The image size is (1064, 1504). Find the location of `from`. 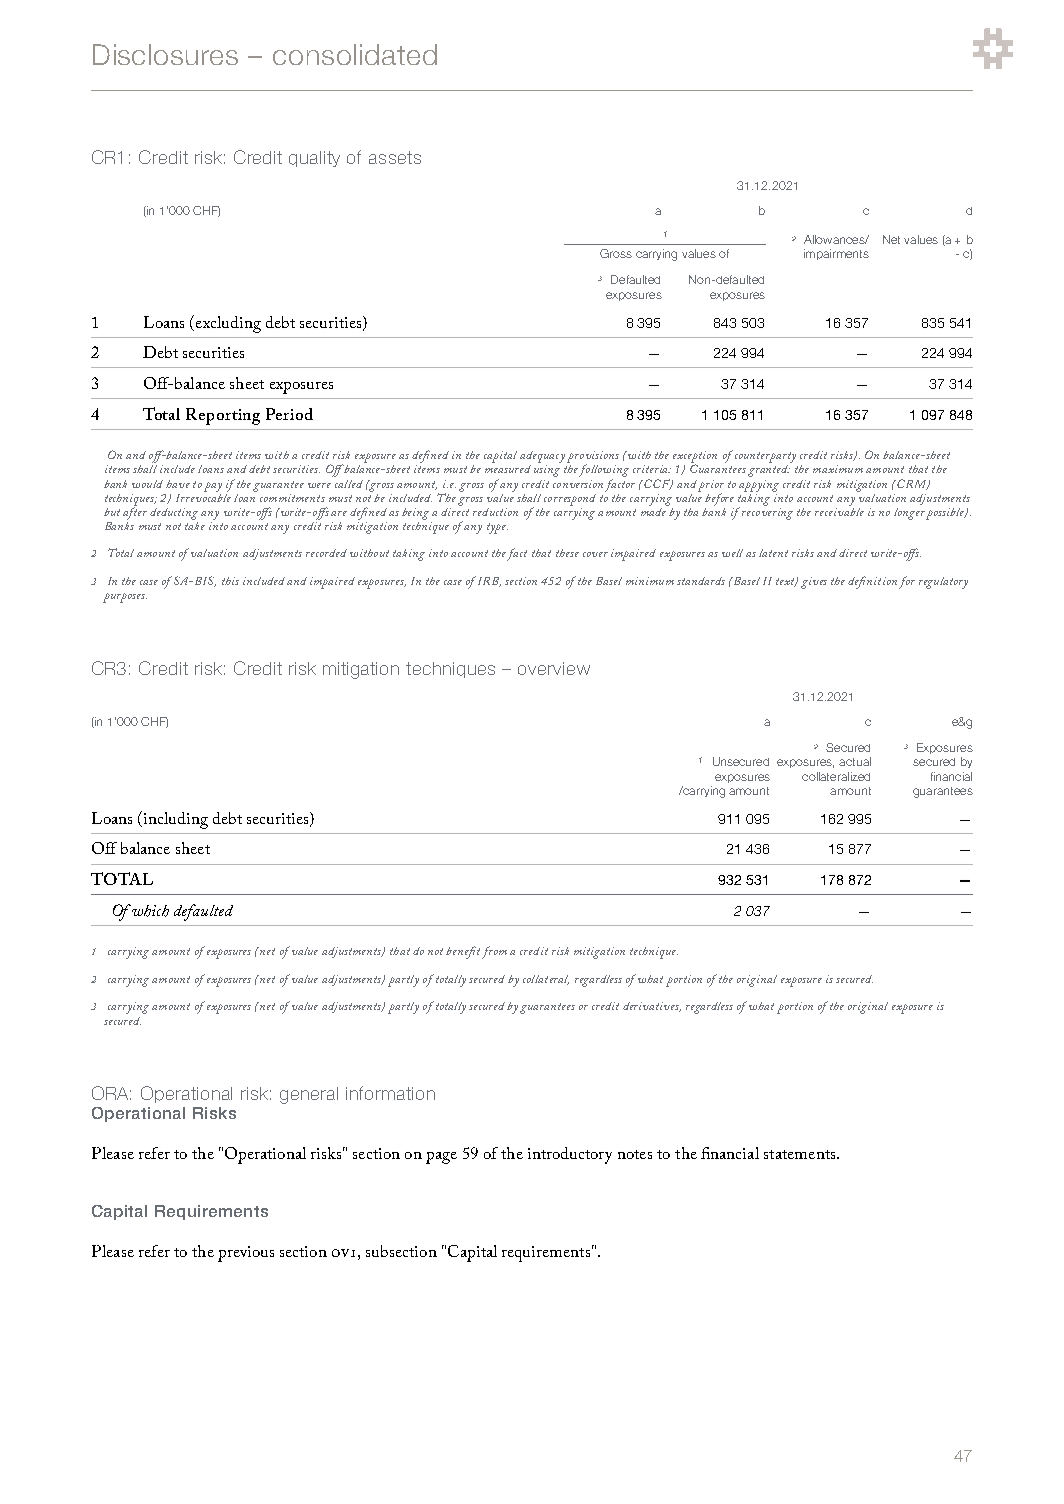

from is located at coordinates (494, 952).
